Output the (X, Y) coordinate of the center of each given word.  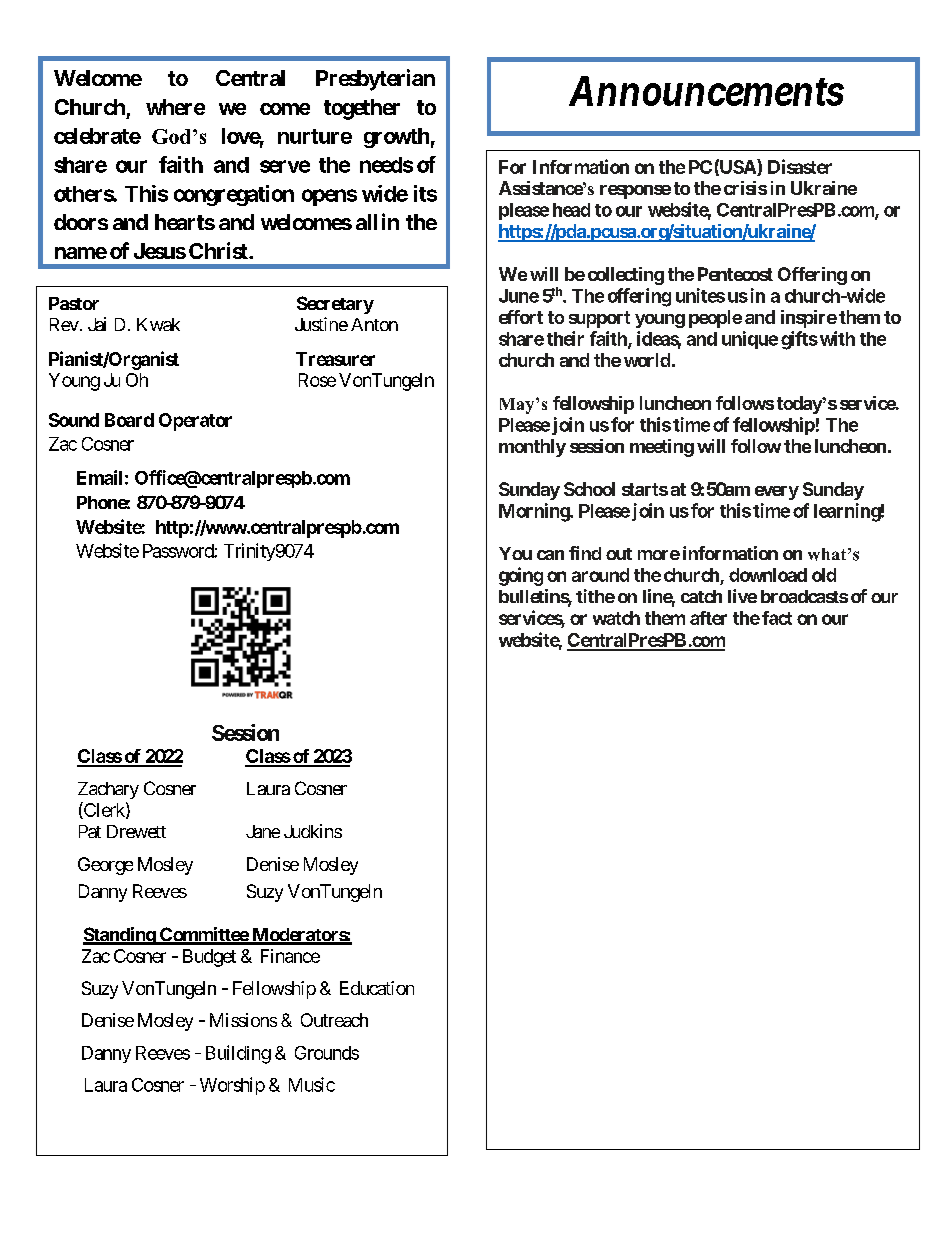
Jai (97, 324)
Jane (263, 831)
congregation (234, 195)
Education (377, 988)
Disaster (800, 166)
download (768, 575)
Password (179, 551)
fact (777, 618)
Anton (374, 324)
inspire (809, 319)
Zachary (108, 790)
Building (238, 1054)
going (521, 576)
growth (396, 138)
